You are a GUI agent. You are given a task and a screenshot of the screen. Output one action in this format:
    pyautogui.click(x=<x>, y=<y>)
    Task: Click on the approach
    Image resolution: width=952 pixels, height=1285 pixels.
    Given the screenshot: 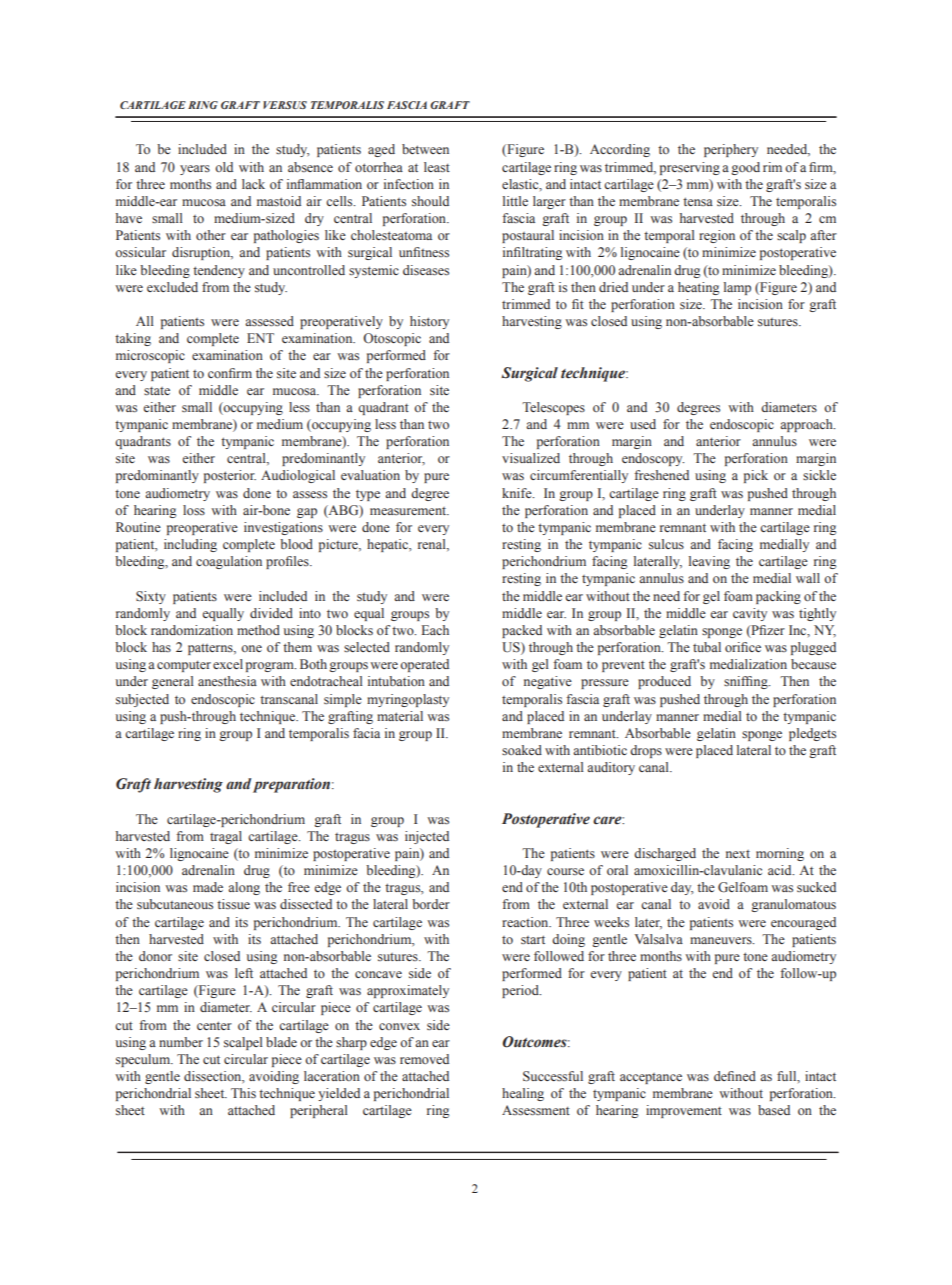 What is the action you would take?
    pyautogui.click(x=807, y=425)
